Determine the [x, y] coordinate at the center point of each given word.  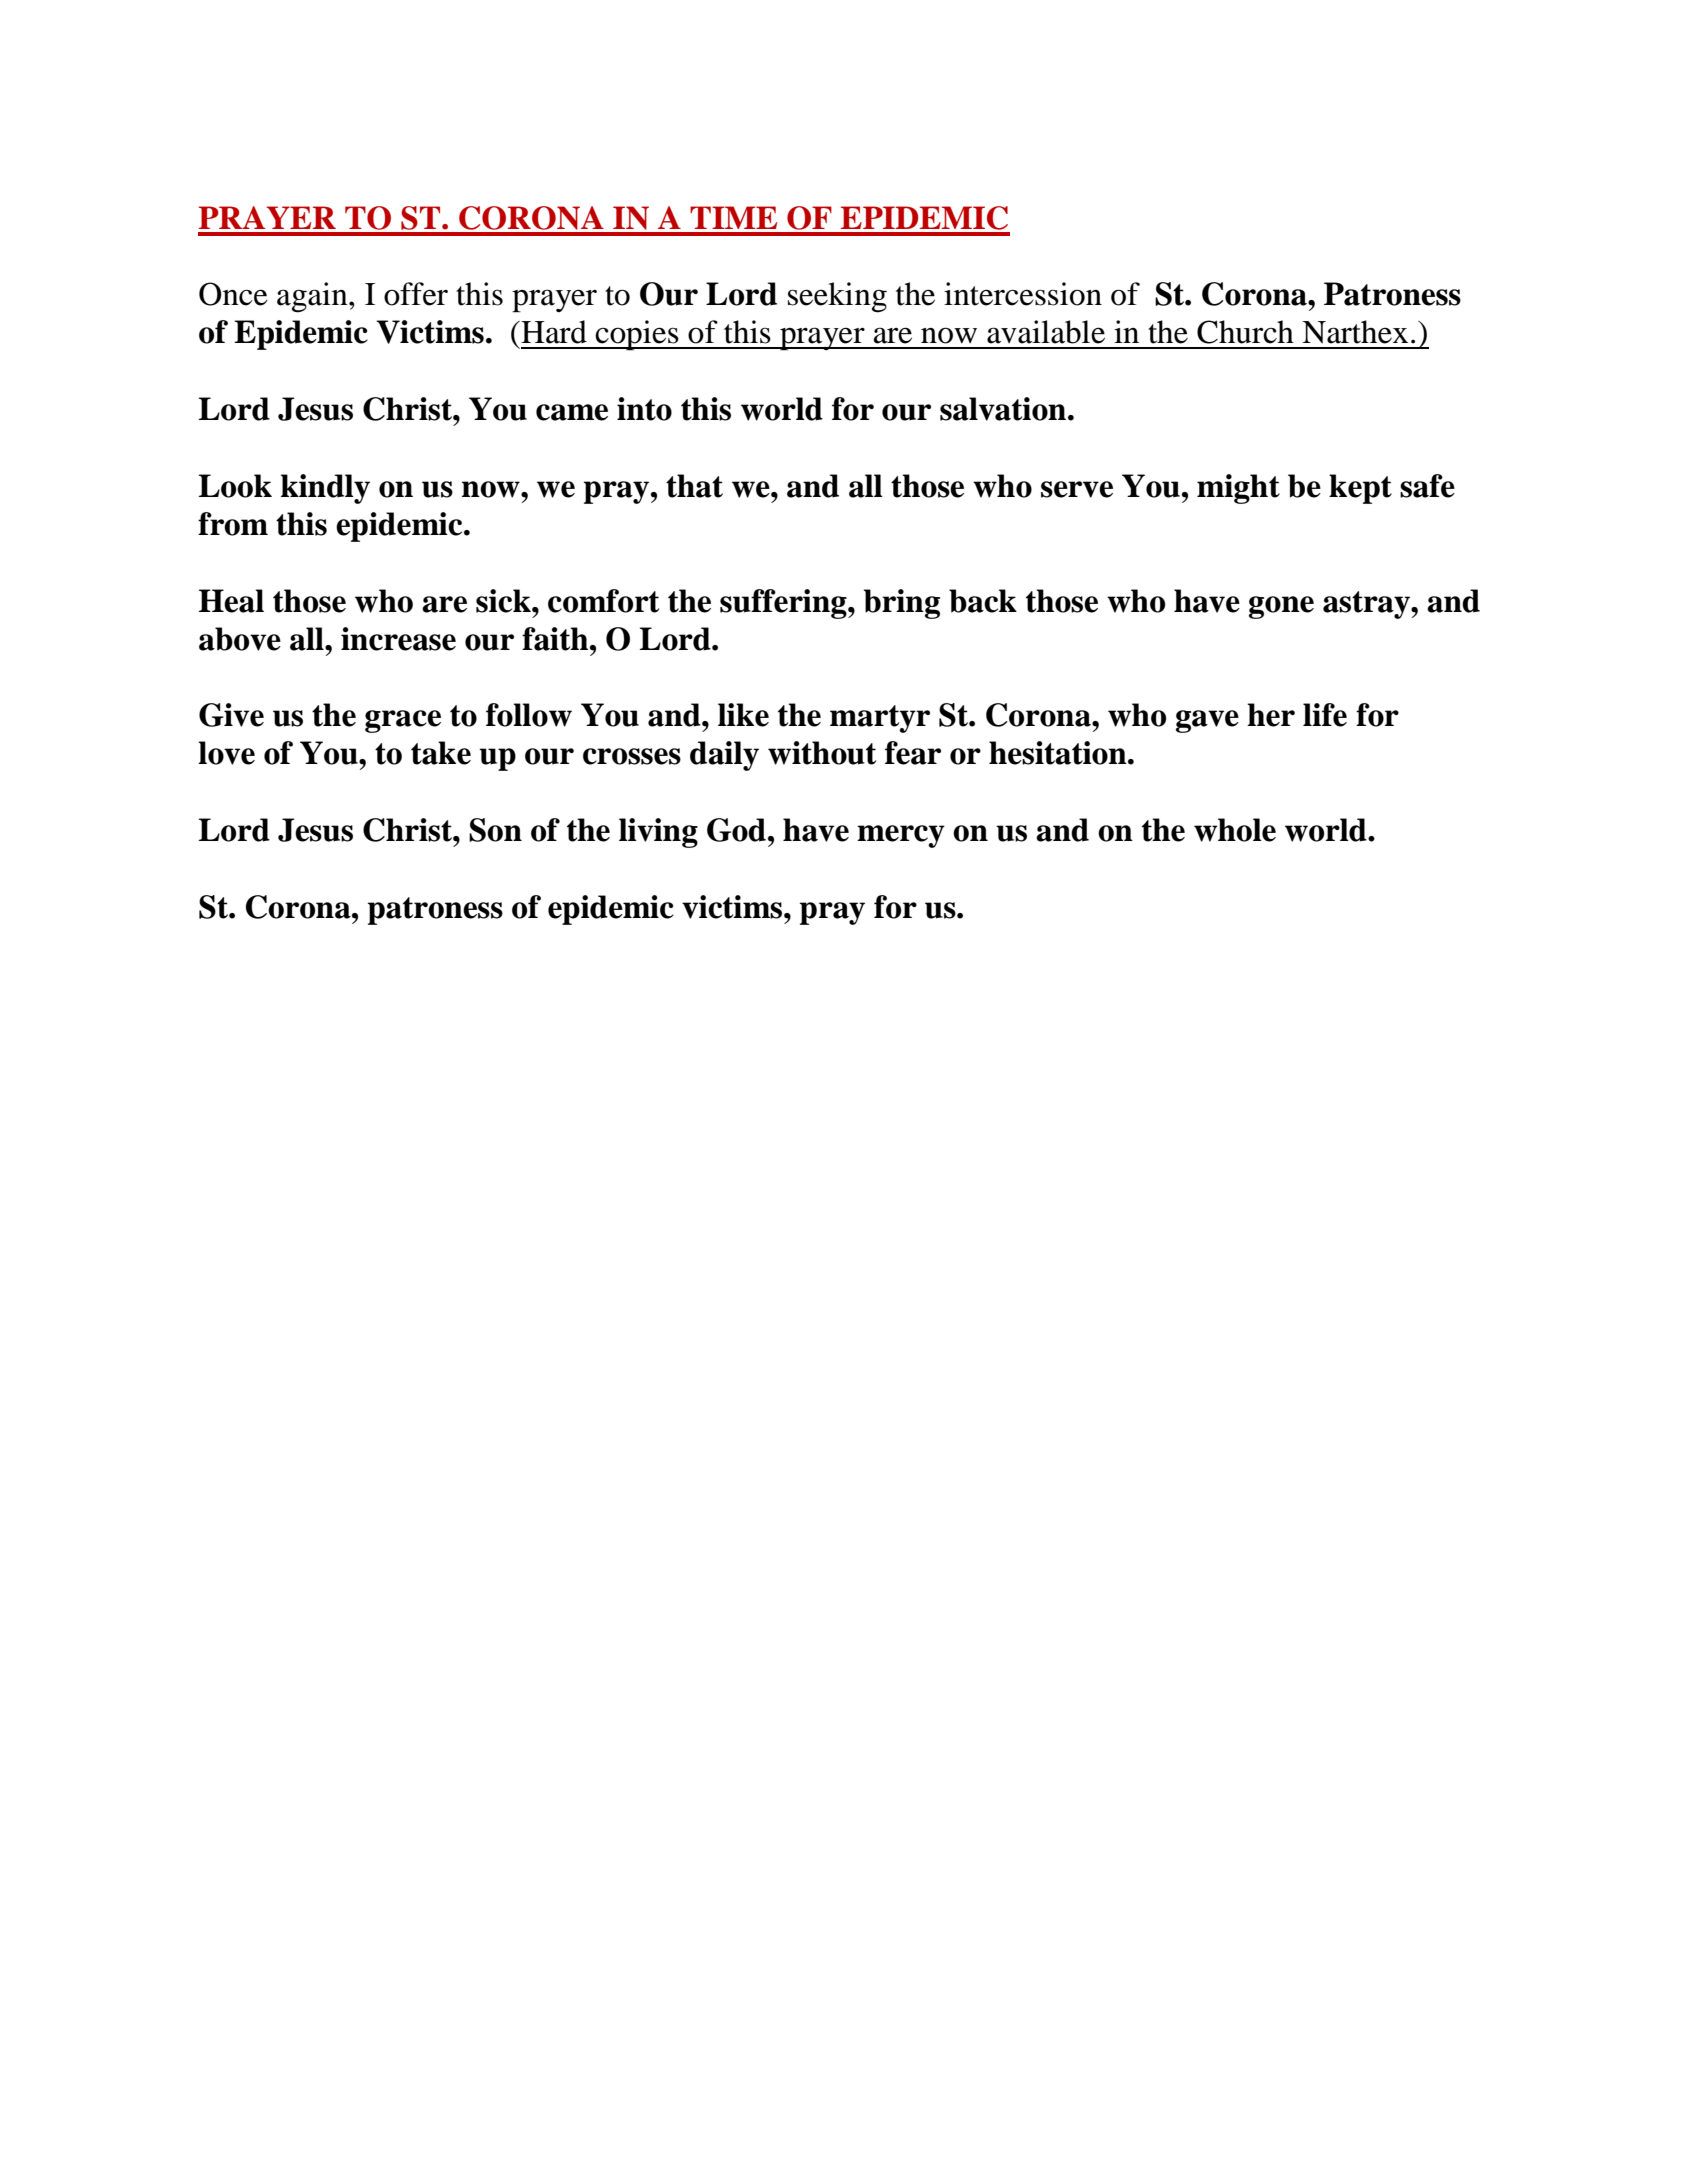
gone [1281, 607]
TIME [733, 217]
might [1238, 489]
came [572, 412]
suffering [784, 604]
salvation [1004, 409]
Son [495, 830]
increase [398, 639]
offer [416, 294]
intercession [1023, 294]
